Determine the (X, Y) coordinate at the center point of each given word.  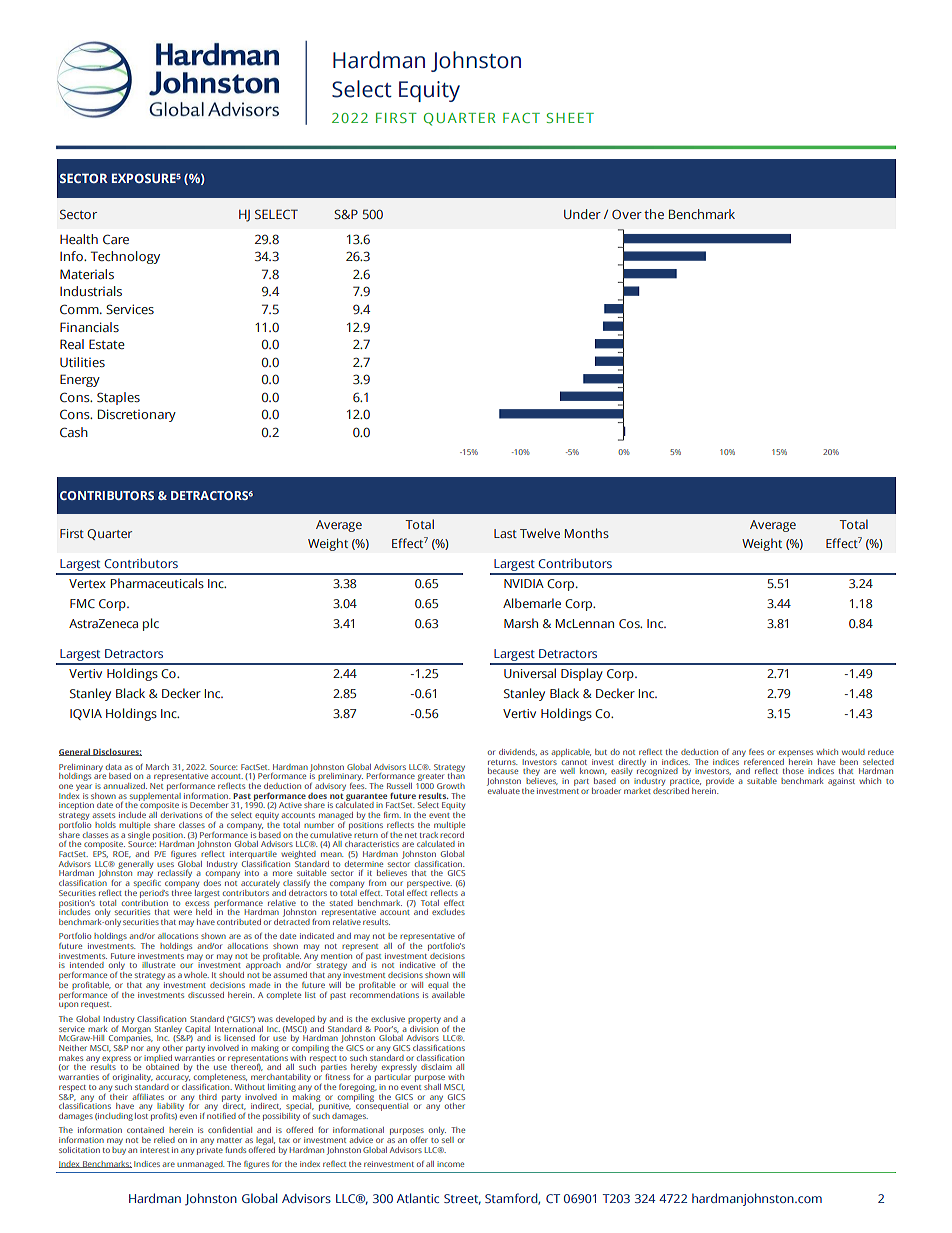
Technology (125, 257)
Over (627, 214)
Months (587, 533)
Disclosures (116, 752)
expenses (796, 753)
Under (582, 214)
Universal (530, 673)
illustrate (158, 965)
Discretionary (137, 415)
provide (720, 783)
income (450, 1164)
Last (505, 533)
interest (154, 1150)
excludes (448, 912)
